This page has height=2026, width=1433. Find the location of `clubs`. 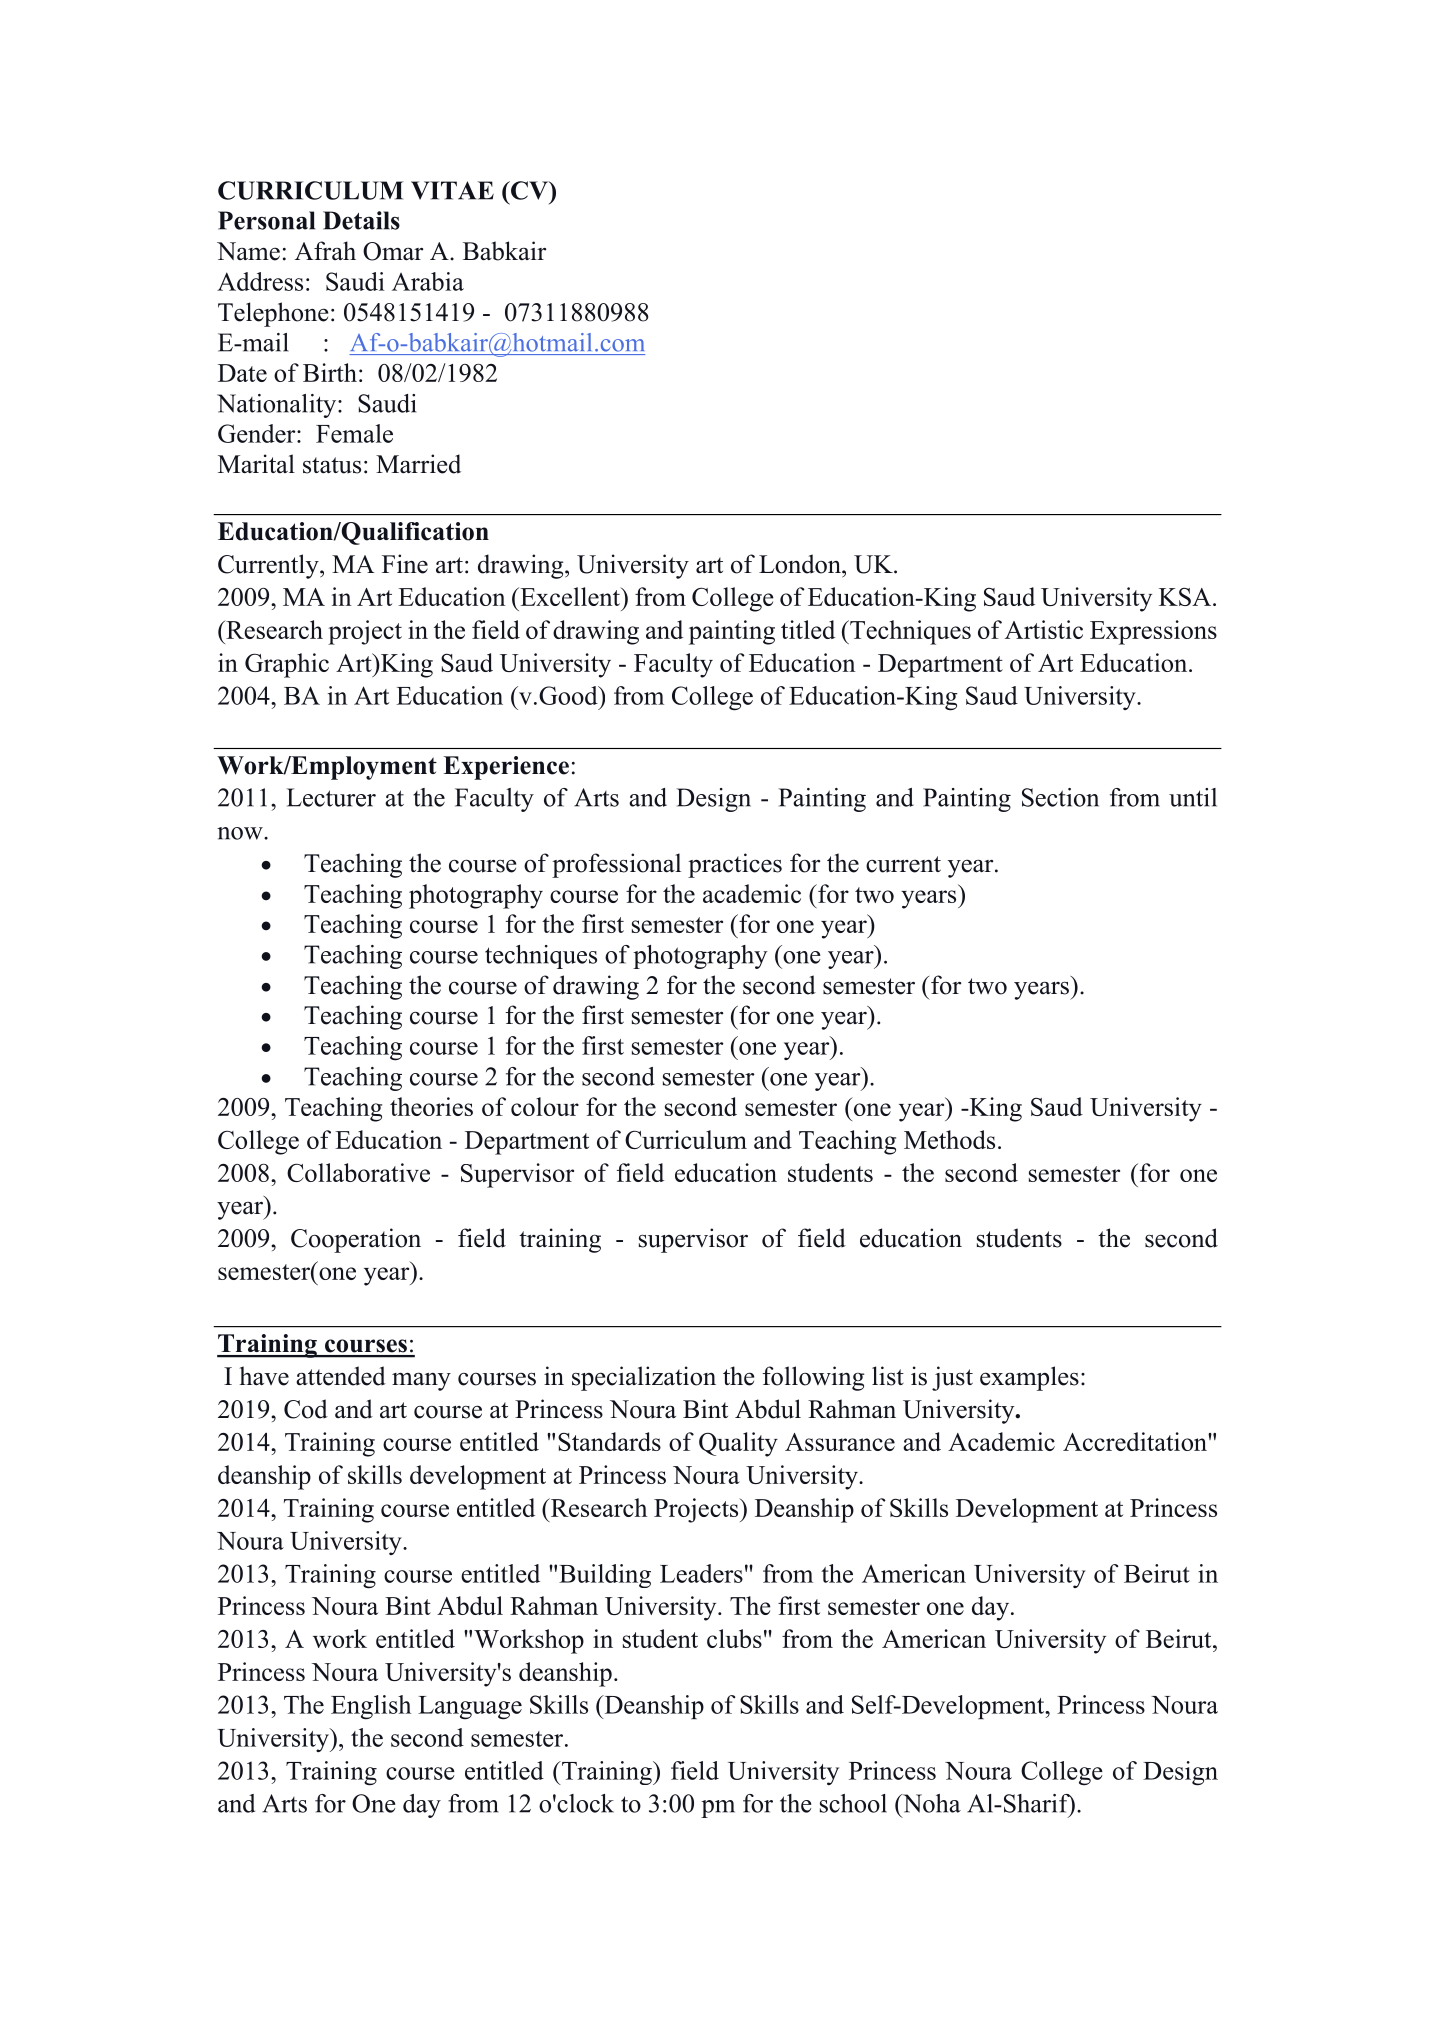

clubs is located at coordinates (734, 1638).
